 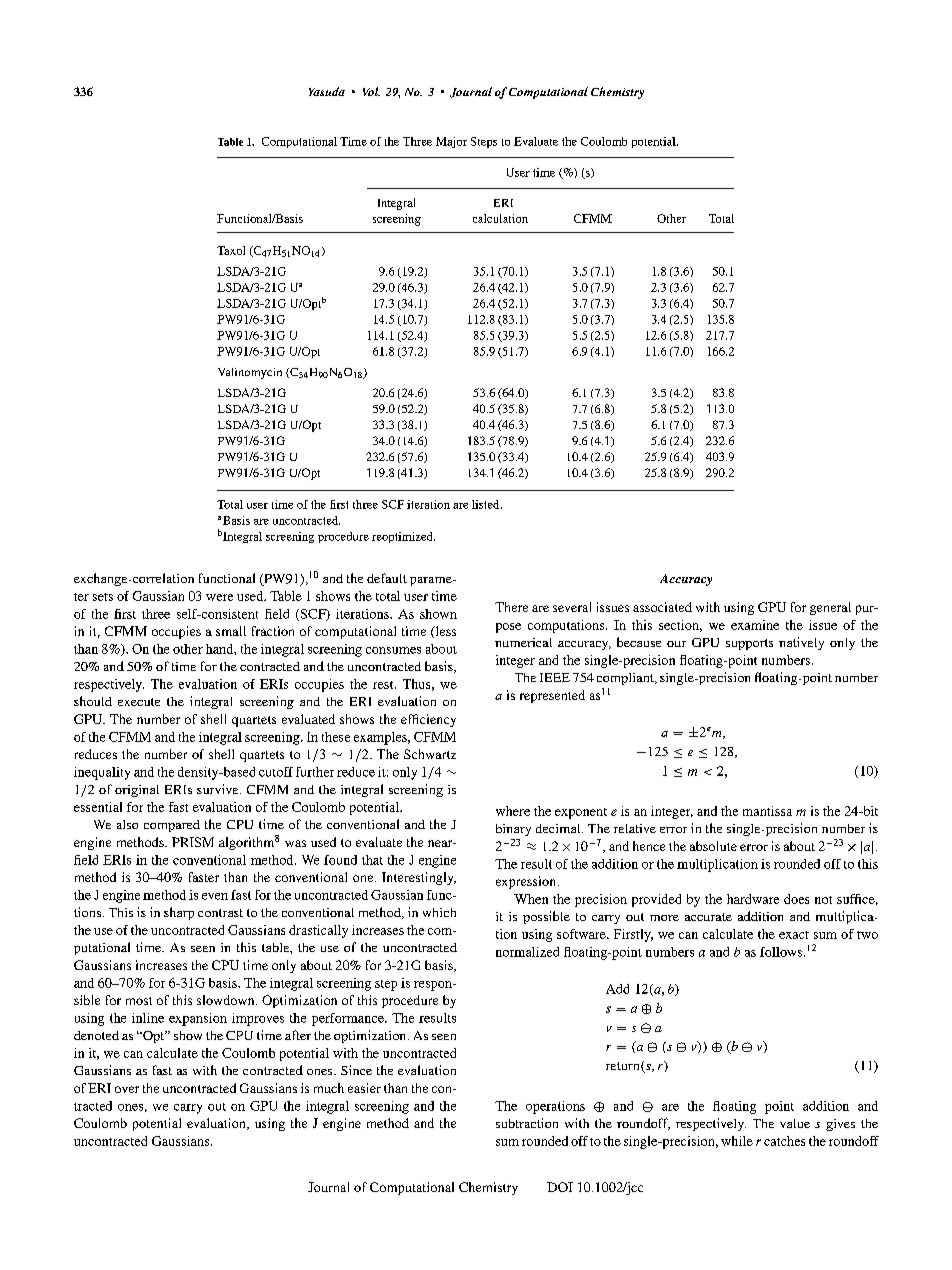 I want to click on hardware, so click(x=753, y=899).
